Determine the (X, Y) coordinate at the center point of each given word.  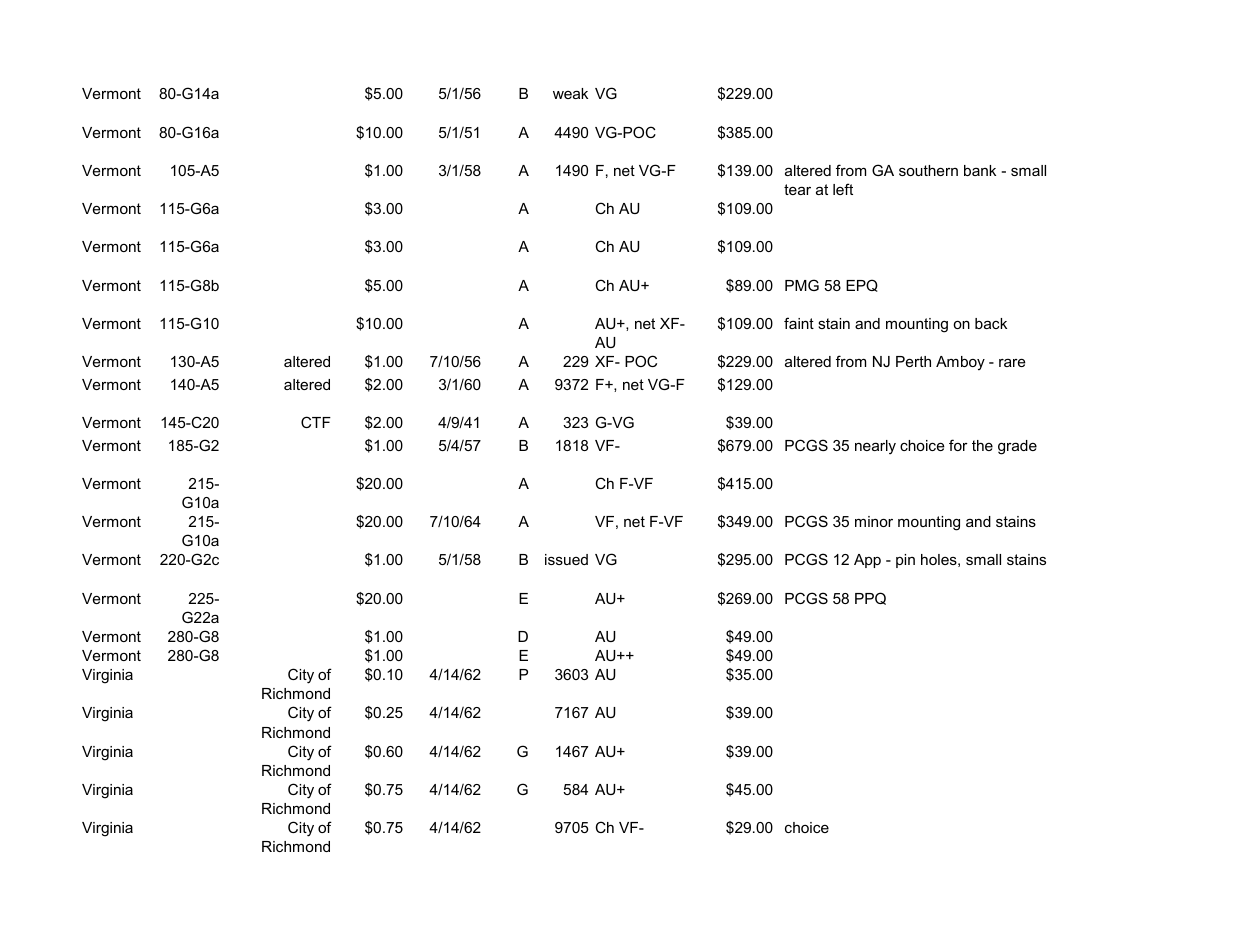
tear (797, 189)
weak (570, 93)
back (991, 323)
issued (566, 559)
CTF (316, 422)
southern (928, 170)
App (867, 561)
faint (799, 323)
